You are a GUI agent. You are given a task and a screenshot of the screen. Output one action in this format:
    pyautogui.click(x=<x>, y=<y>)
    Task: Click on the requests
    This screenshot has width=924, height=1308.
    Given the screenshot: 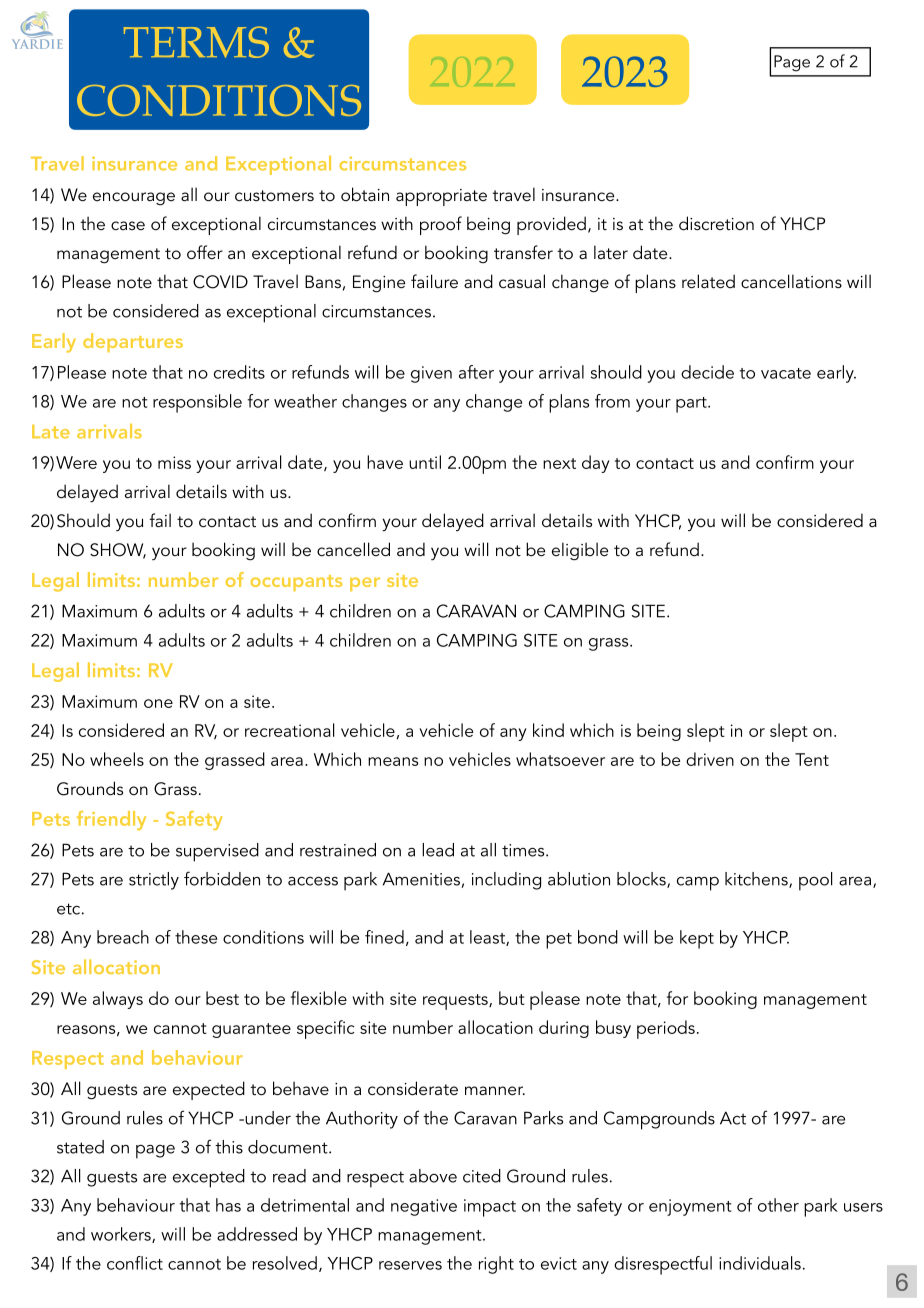 What is the action you would take?
    pyautogui.click(x=456, y=1002)
